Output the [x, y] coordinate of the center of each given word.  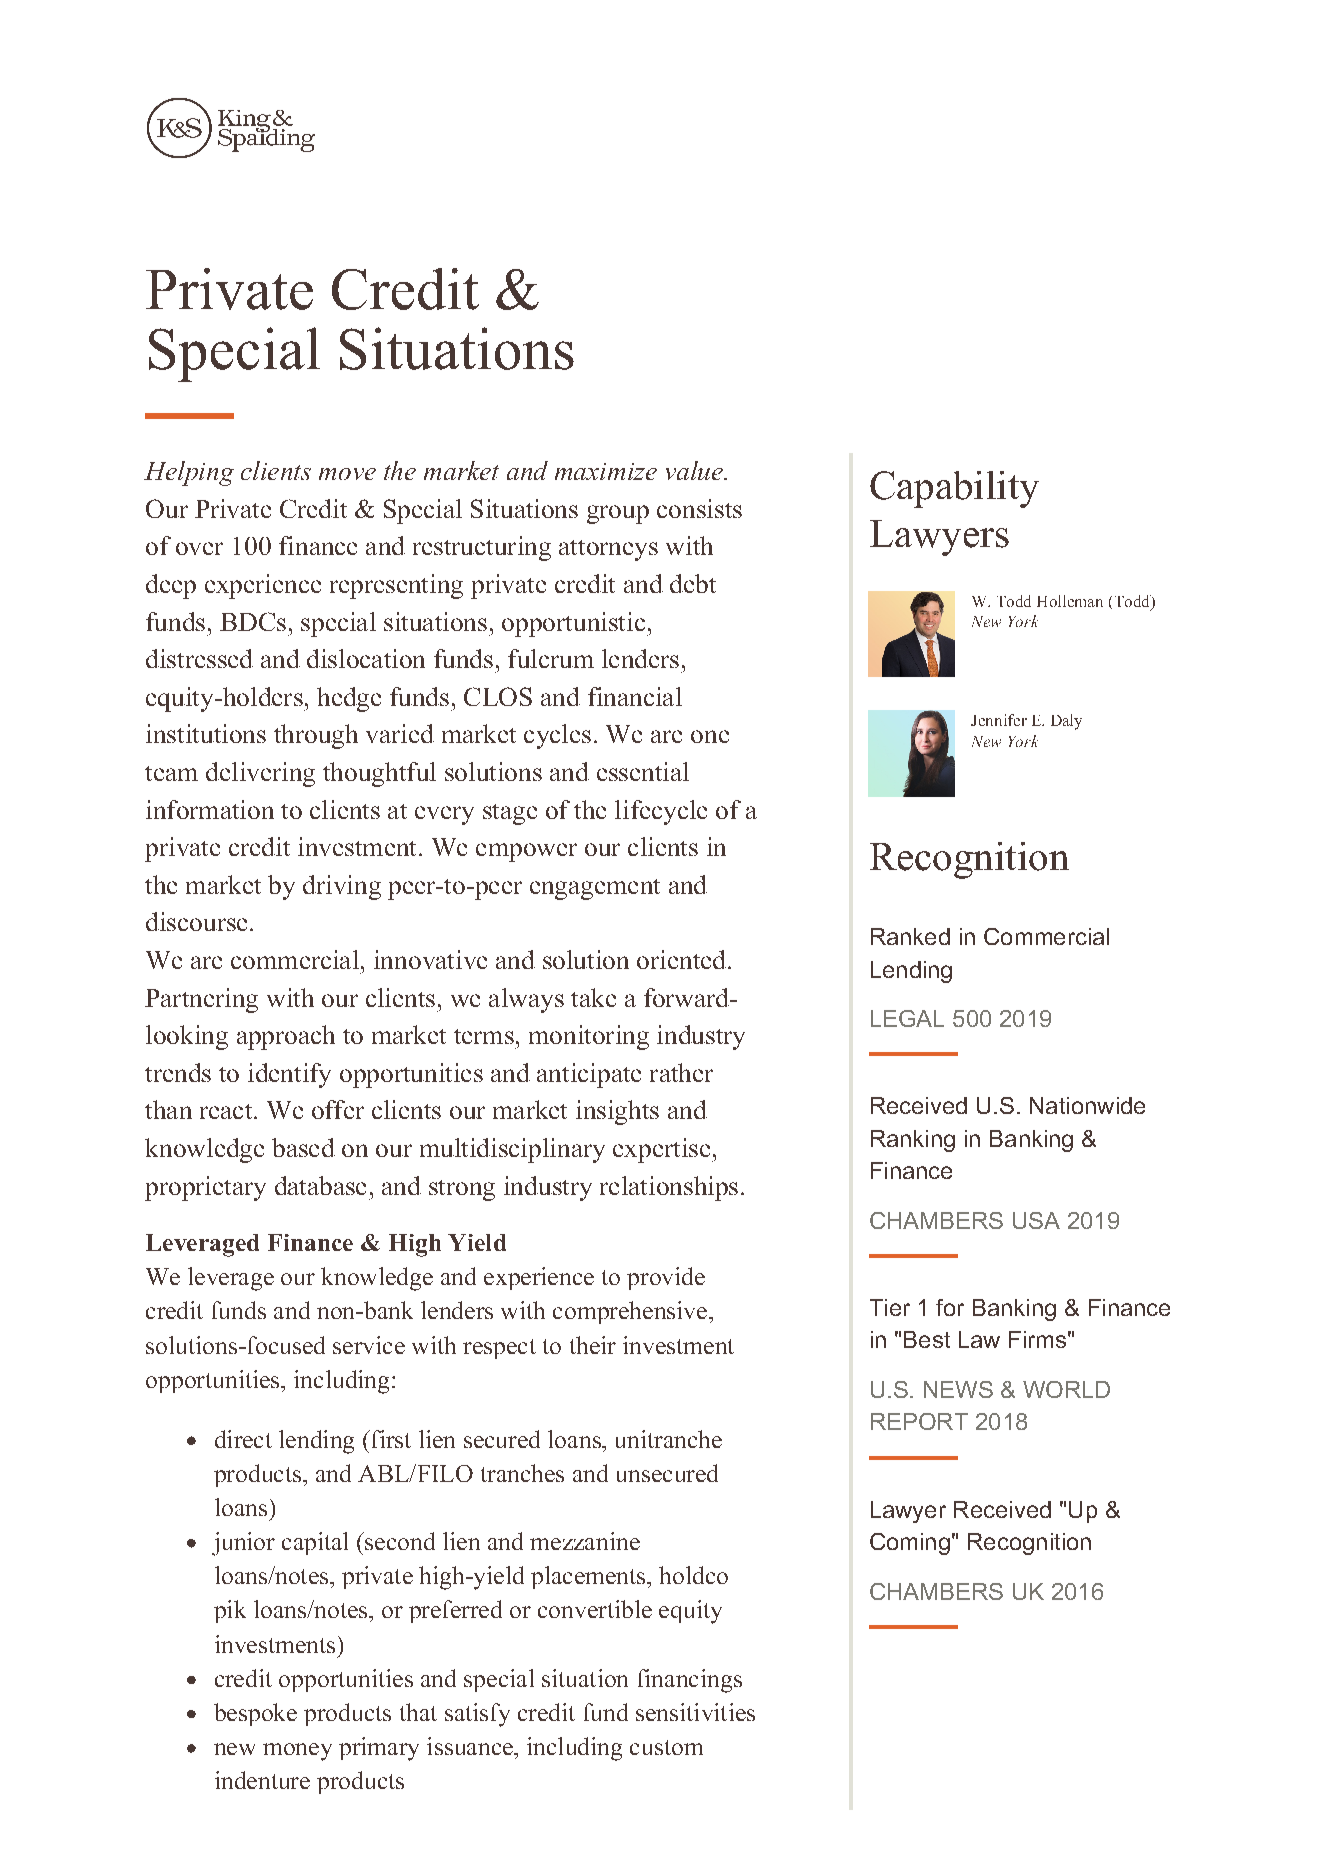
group [618, 514]
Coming [910, 1544]
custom [666, 1747]
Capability [954, 489]
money [297, 1752]
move [347, 474]
